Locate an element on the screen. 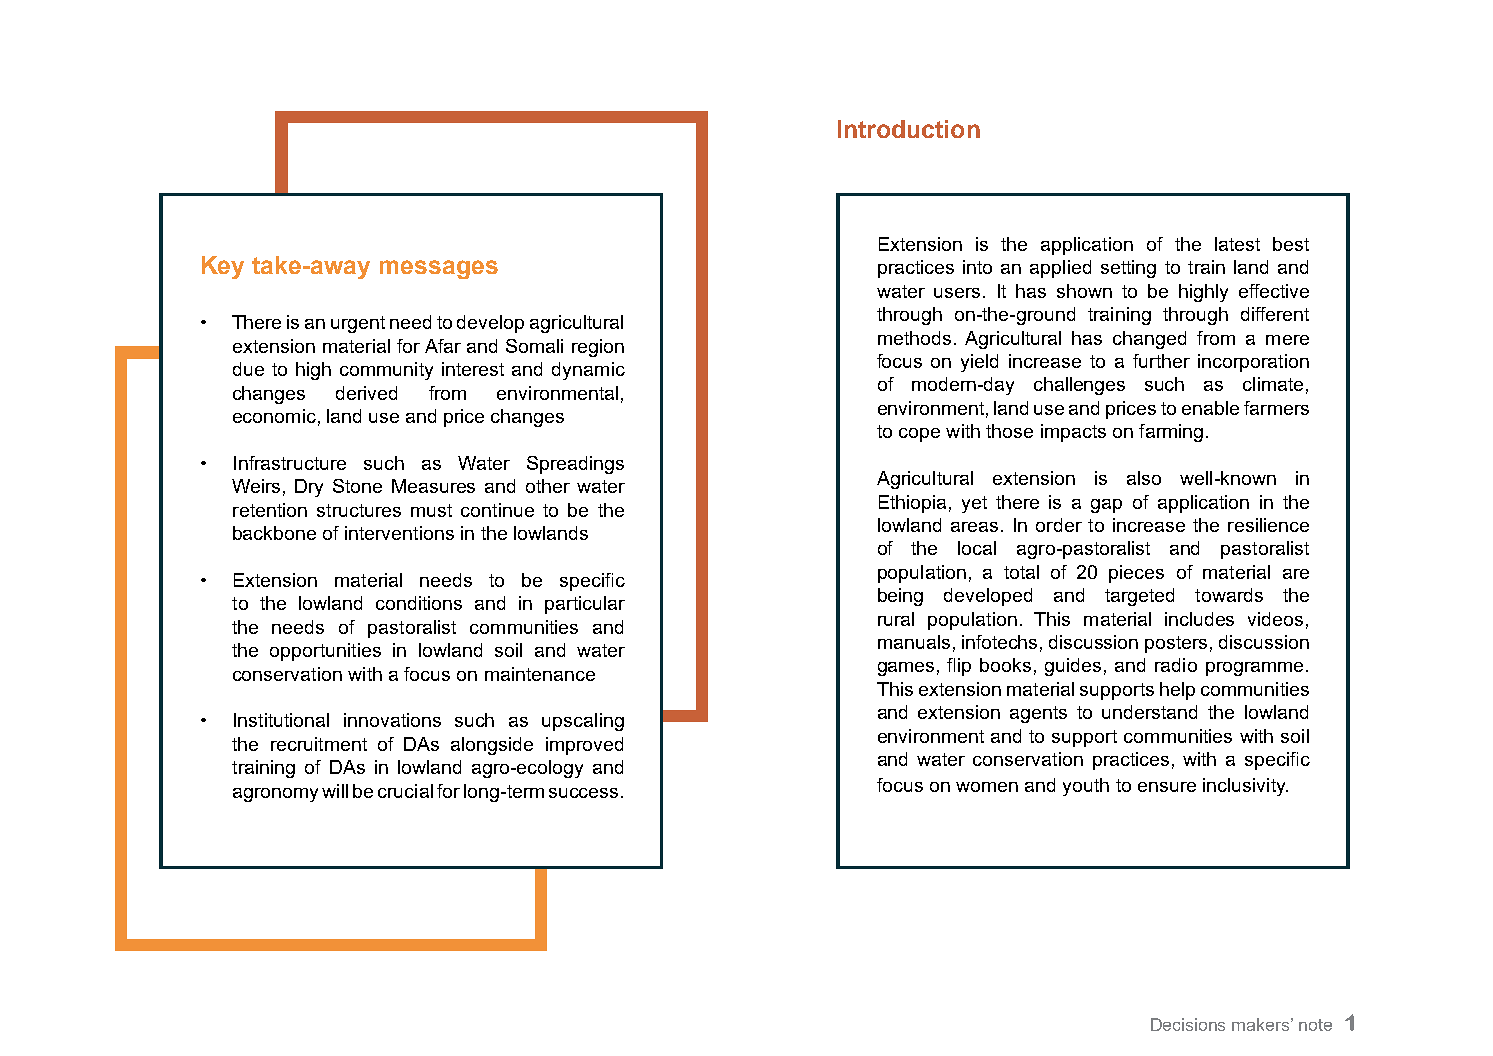 The height and width of the screenshot is (1056, 1493). radio is located at coordinates (1176, 665).
